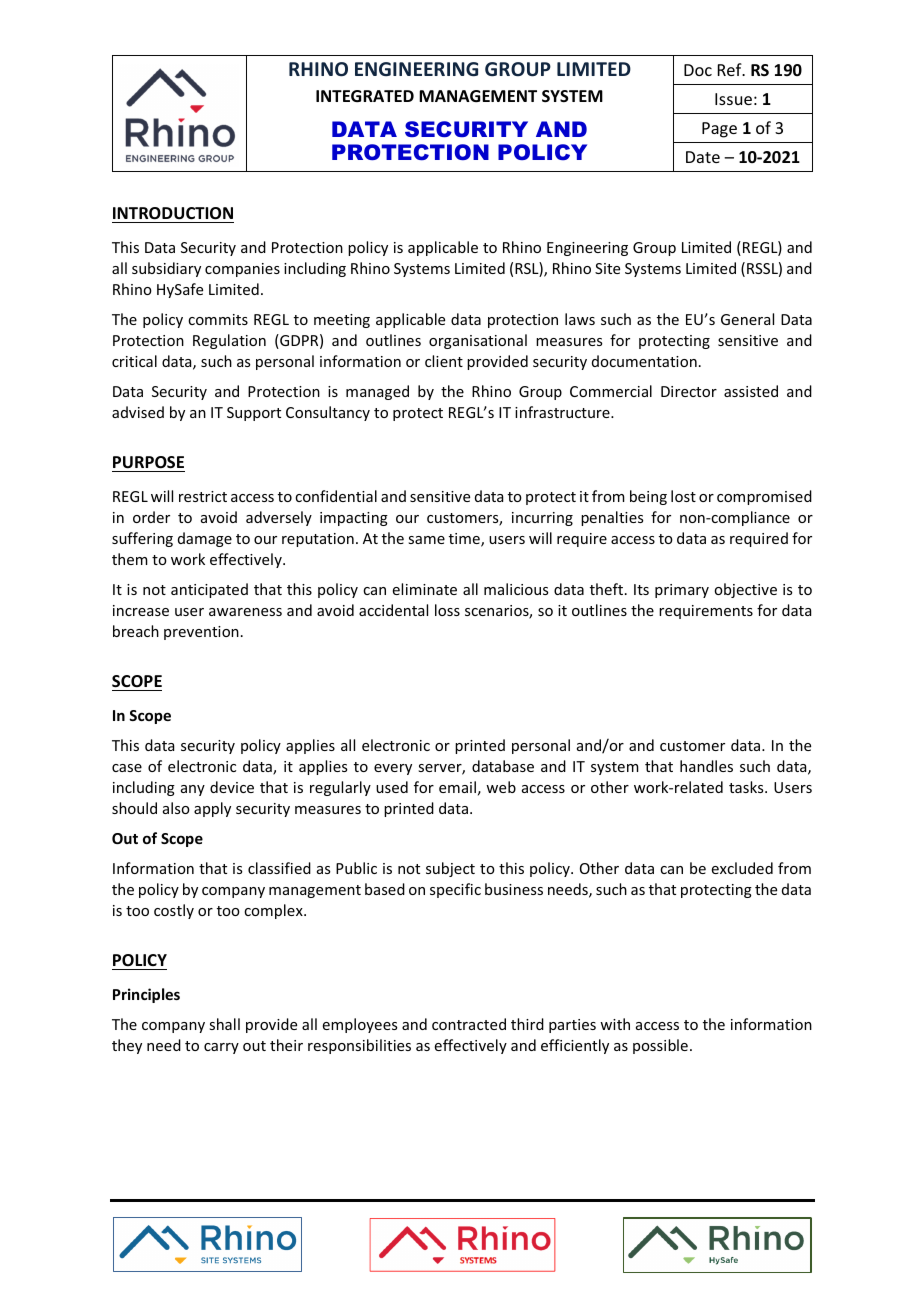  I want to click on primary, so click(682, 591).
